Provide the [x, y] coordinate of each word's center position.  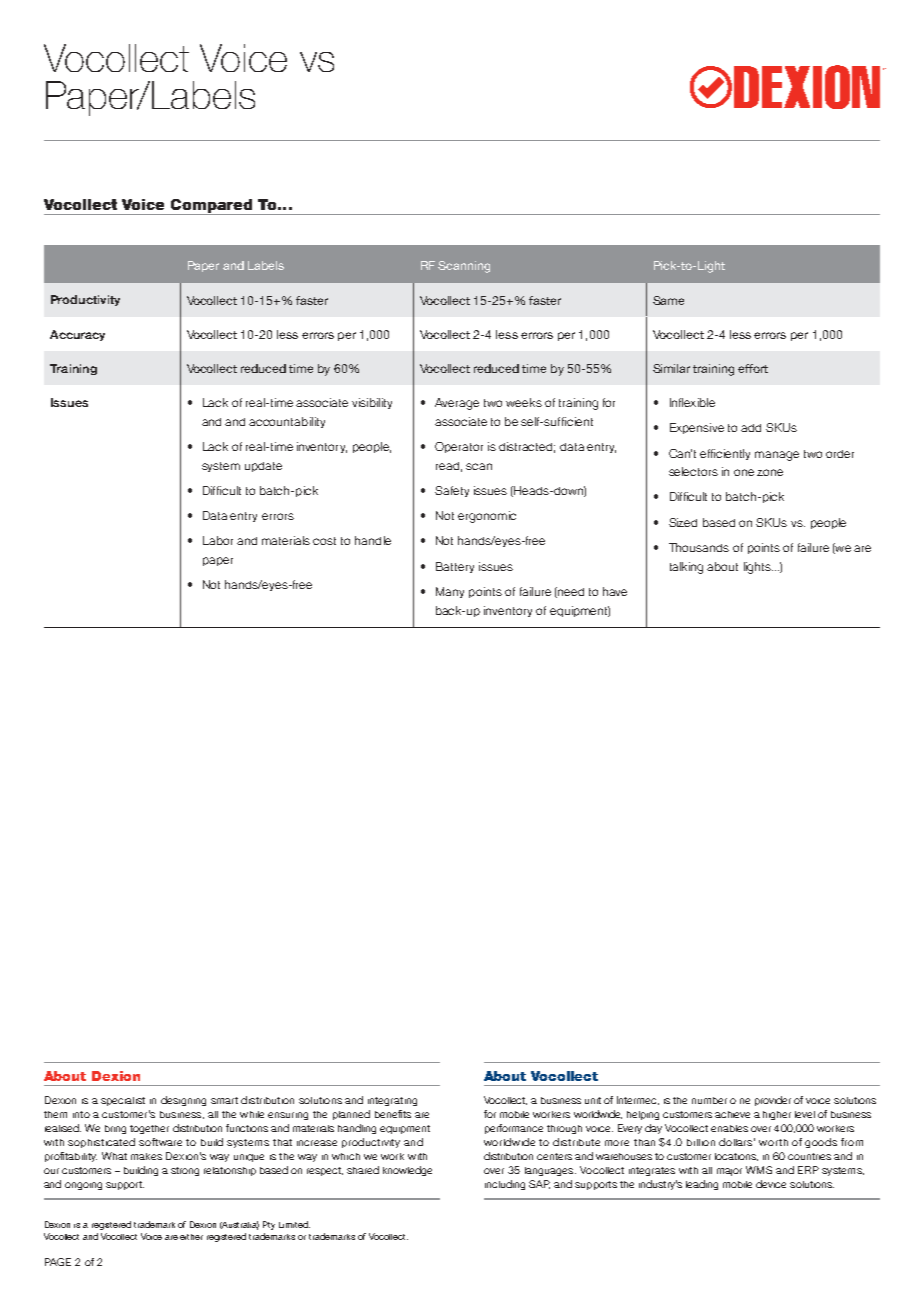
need [570, 592]
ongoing [83, 1186]
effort [753, 368]
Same [668, 300]
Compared [212, 207]
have [615, 591]
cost [324, 541]
